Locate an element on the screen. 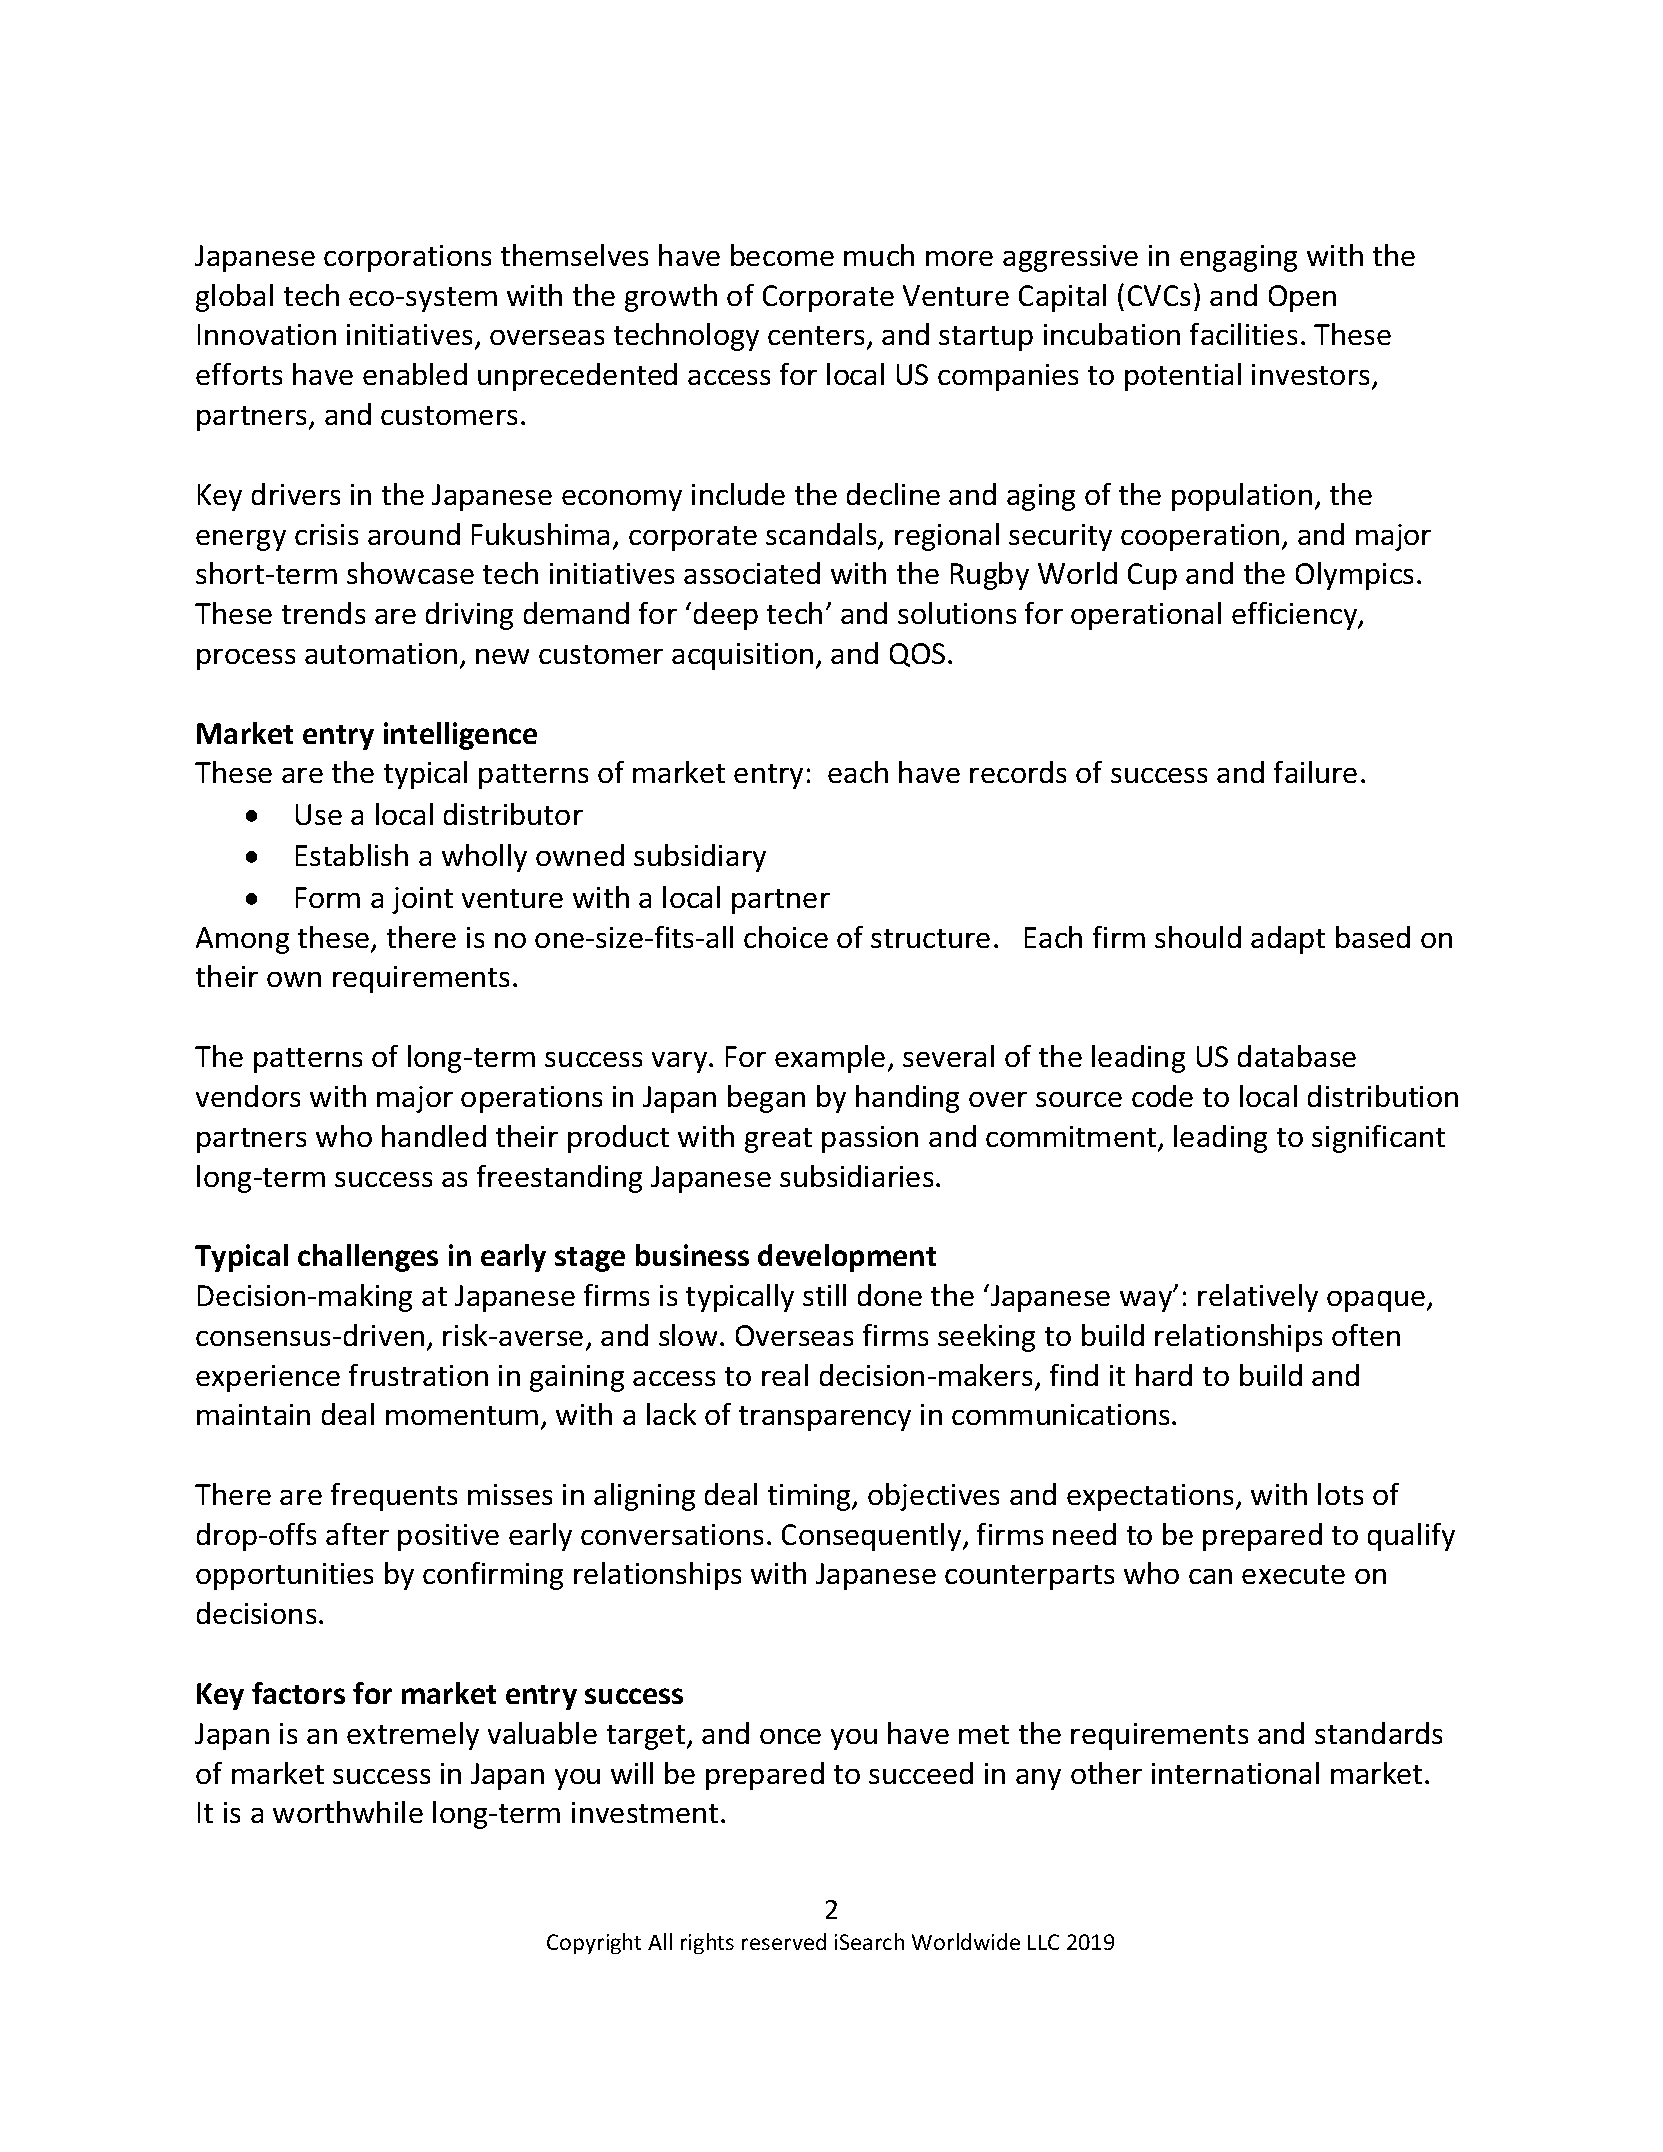  international is located at coordinates (1235, 1773).
